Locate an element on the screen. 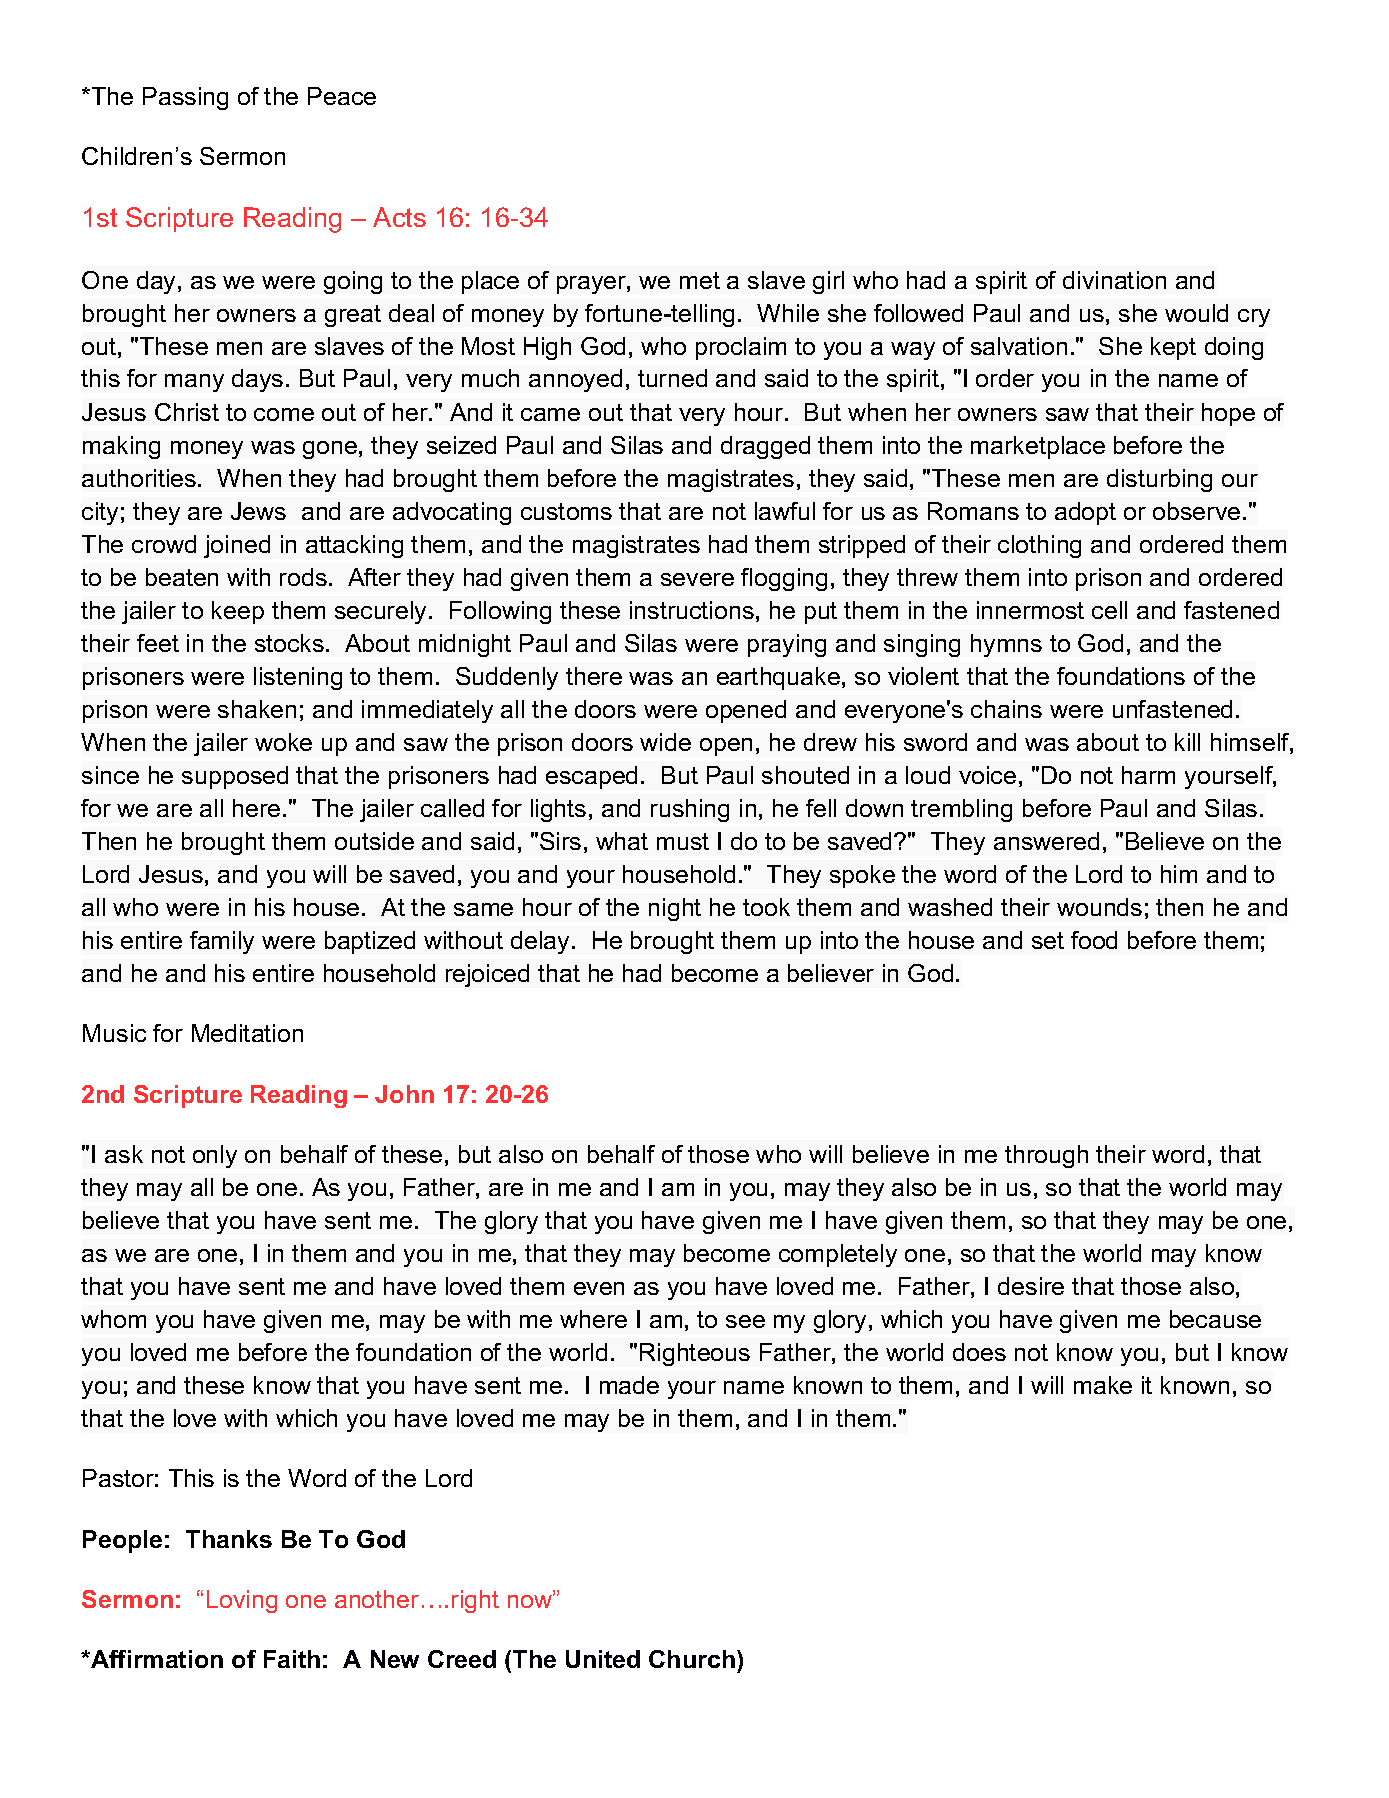  only is located at coordinates (215, 1156).
